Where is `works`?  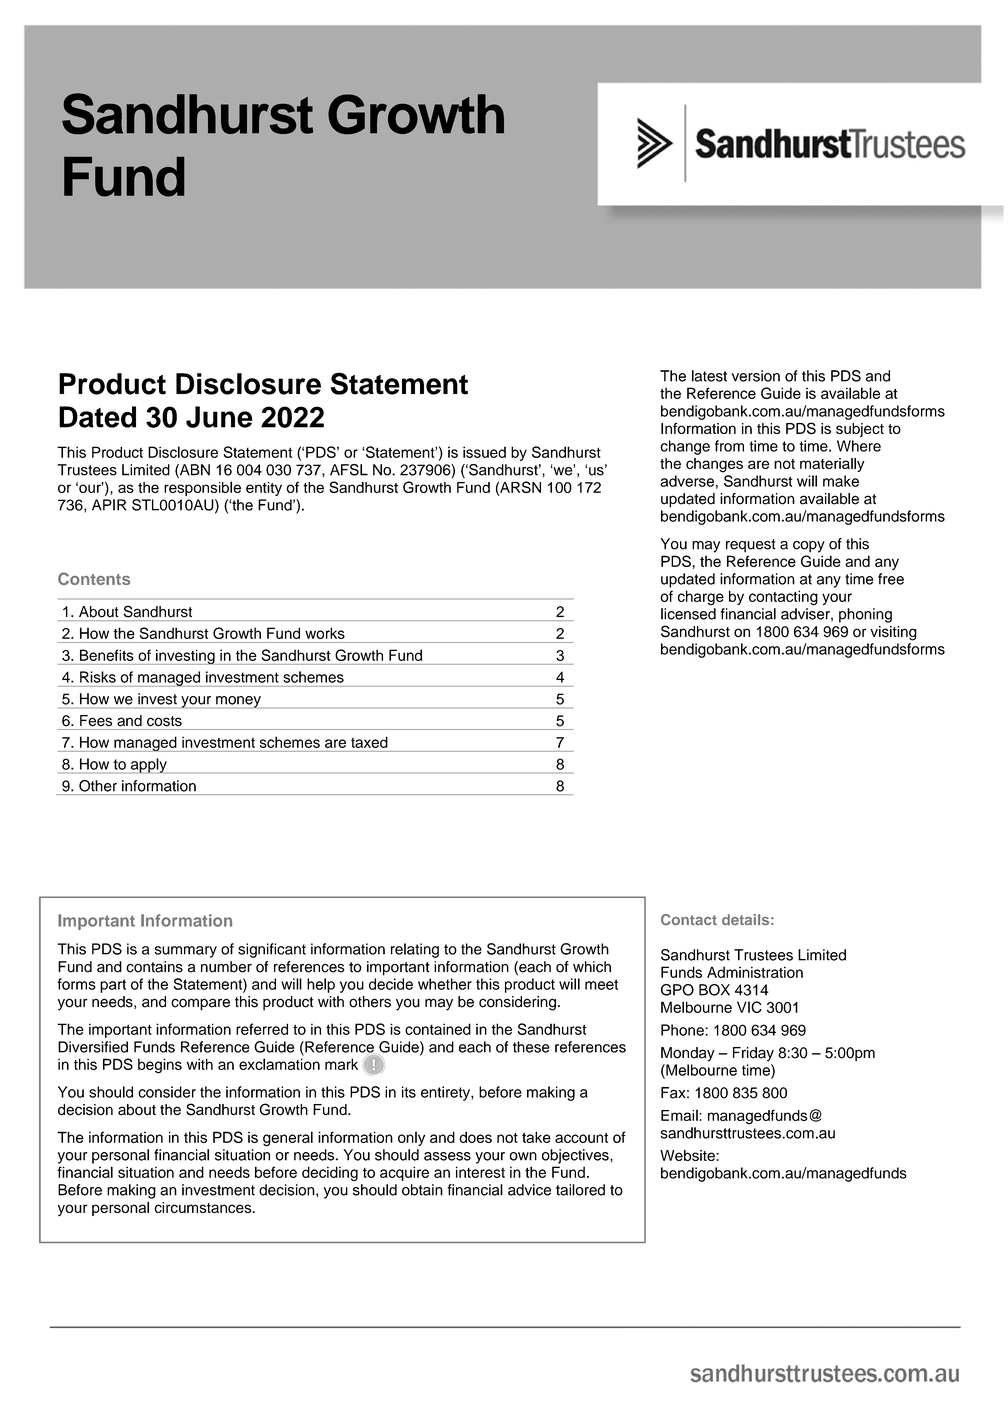 works is located at coordinates (325, 633).
